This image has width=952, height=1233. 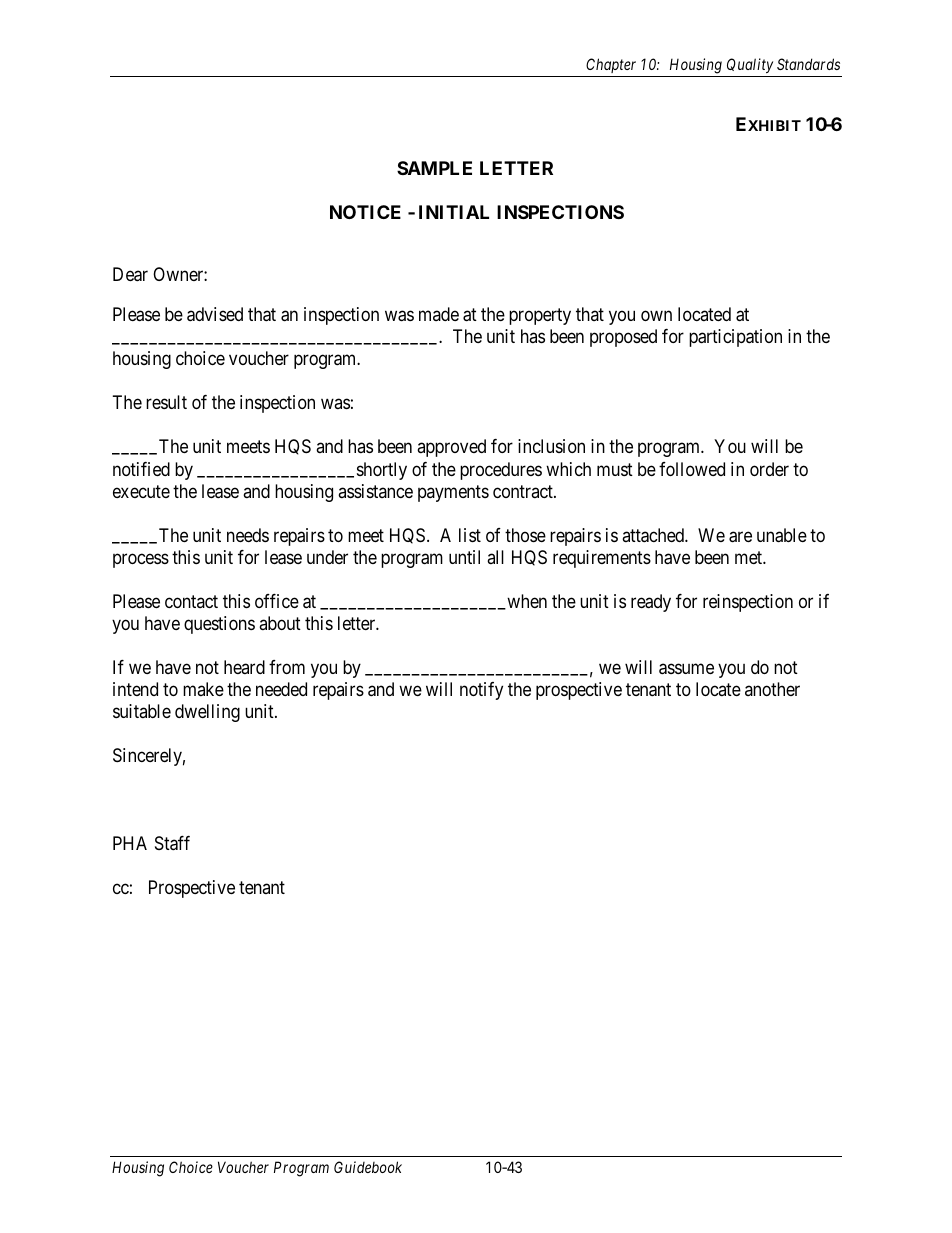 What do you see at coordinates (735, 338) in the image?
I see `participation` at bounding box center [735, 338].
